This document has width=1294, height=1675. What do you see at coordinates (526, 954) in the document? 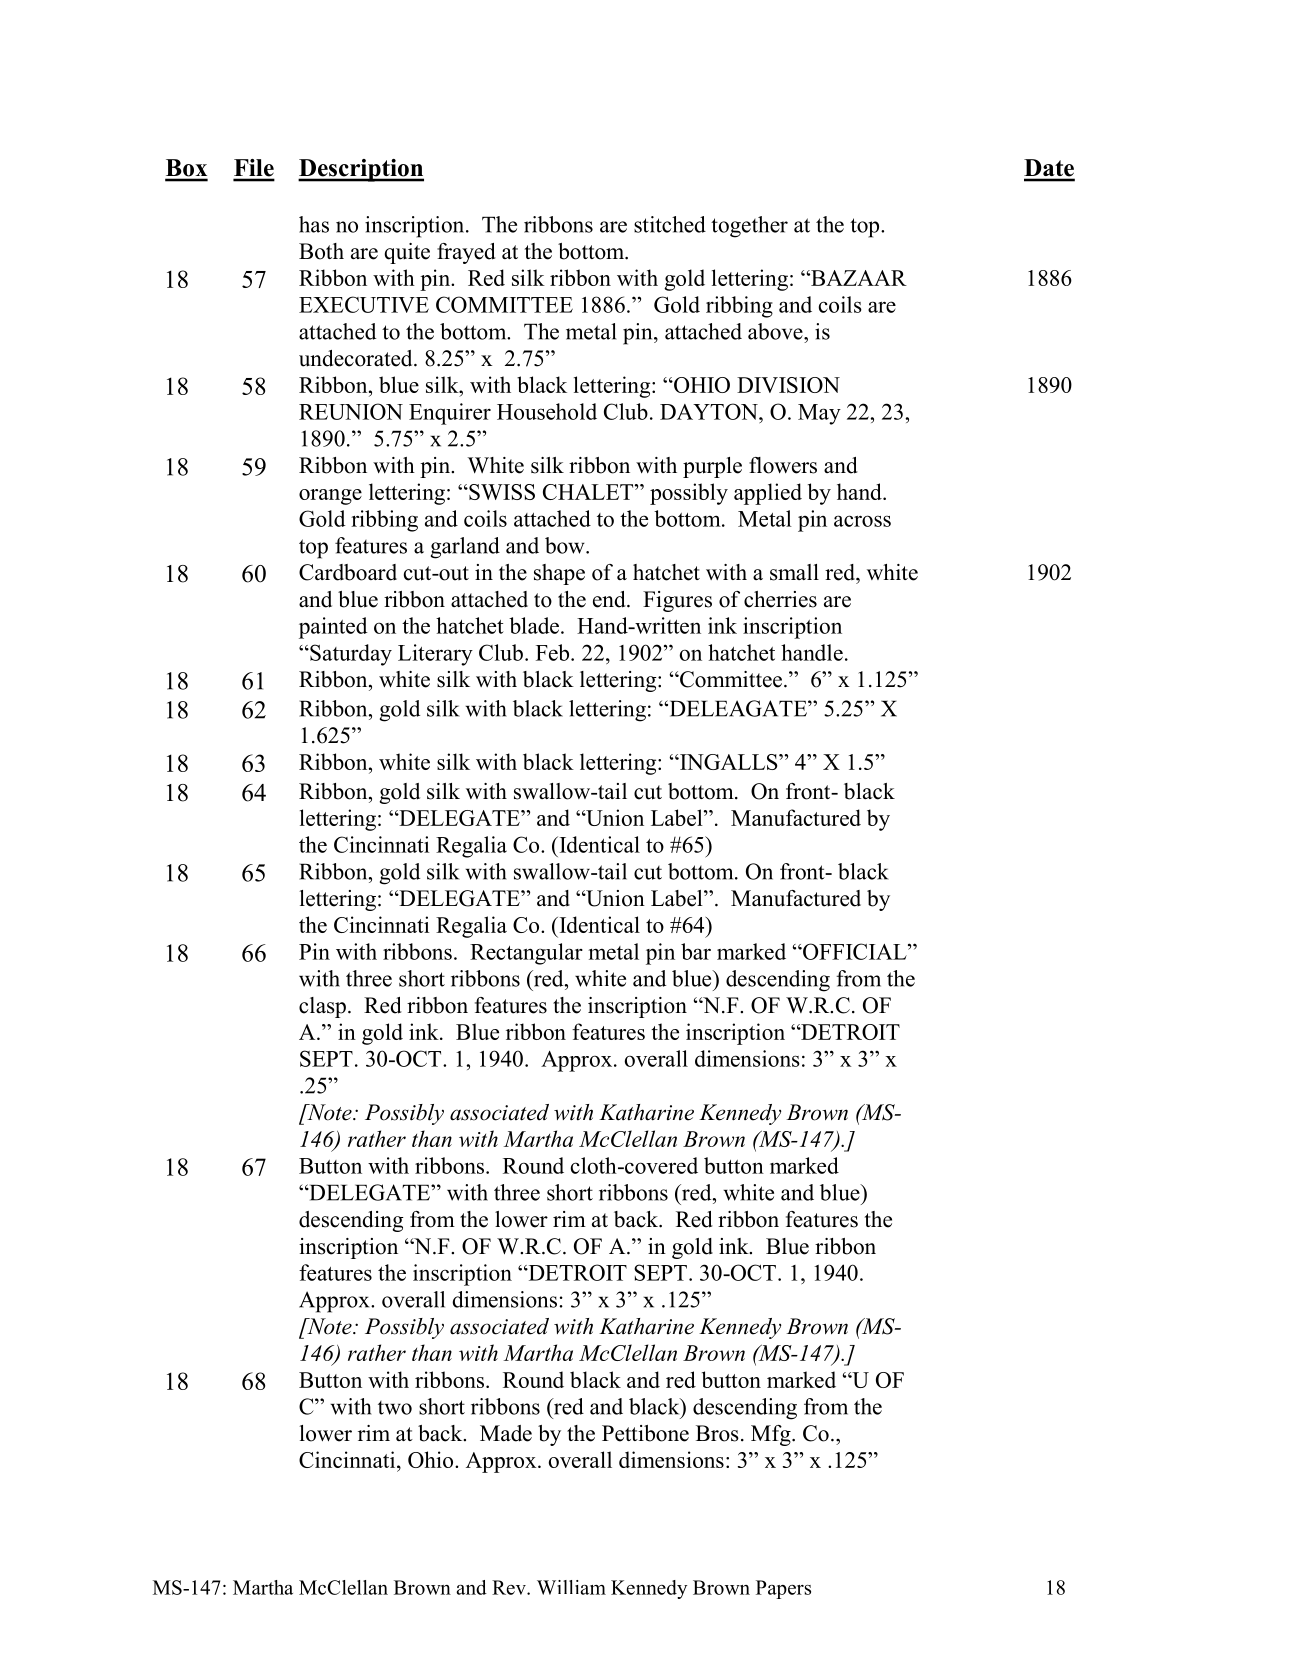
I see `Rectangular` at bounding box center [526, 954].
